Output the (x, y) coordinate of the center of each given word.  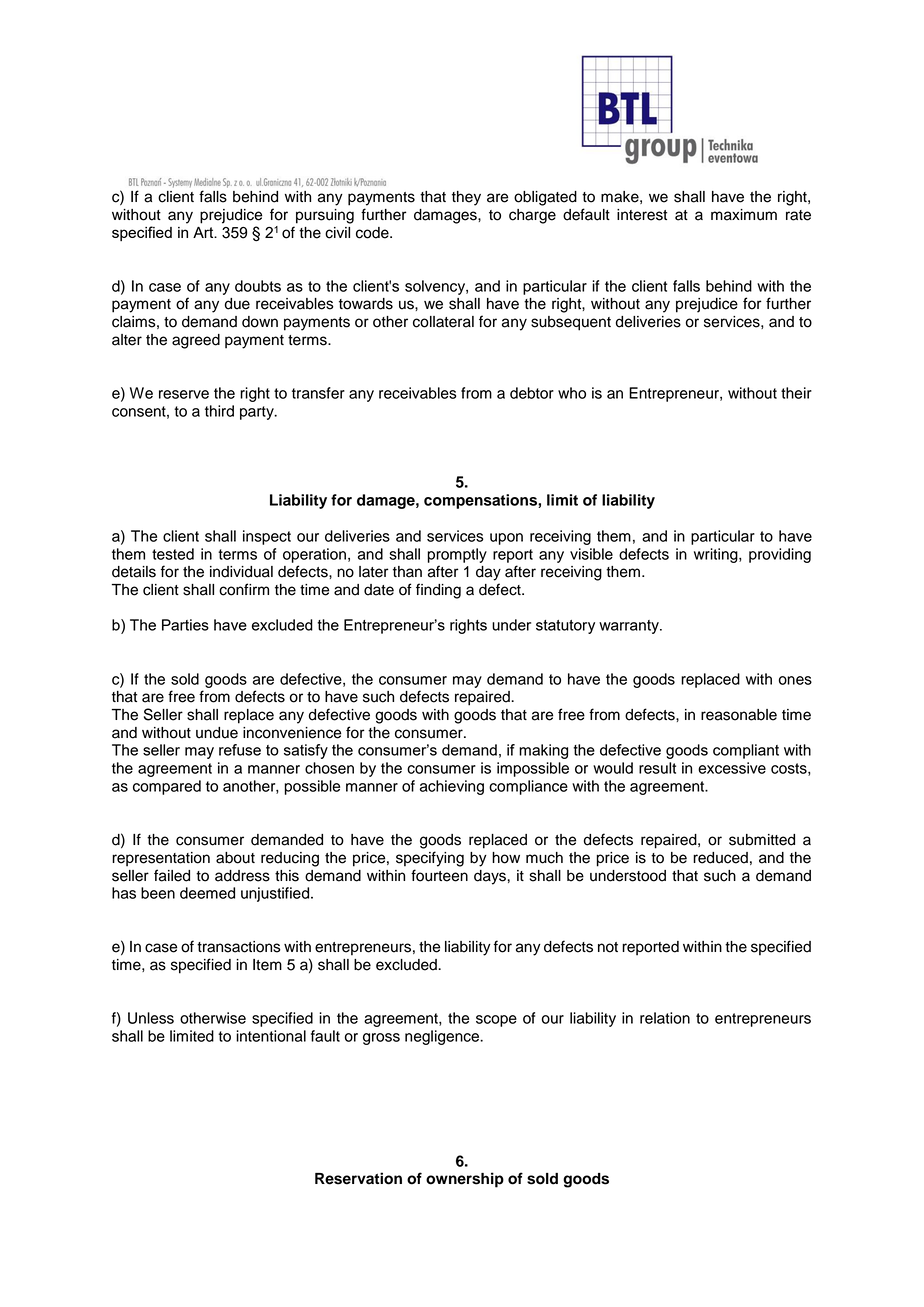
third (219, 411)
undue (217, 733)
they (466, 198)
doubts (258, 286)
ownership (465, 1180)
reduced (720, 858)
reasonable (739, 715)
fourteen (439, 875)
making (543, 751)
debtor (532, 393)
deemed (207, 893)
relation (665, 1018)
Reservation (358, 1178)
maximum (744, 215)
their (796, 393)
